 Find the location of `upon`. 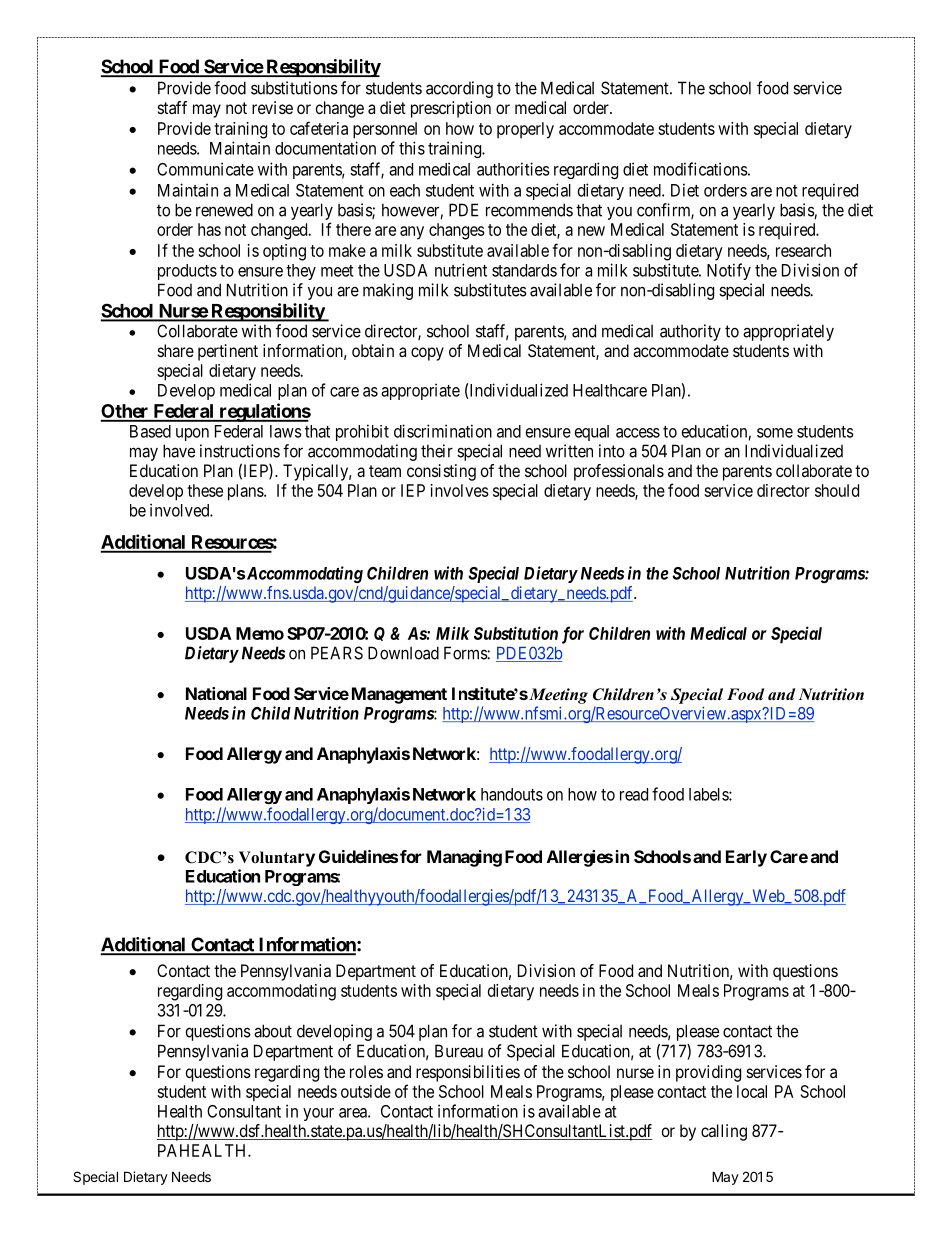

upon is located at coordinates (192, 434).
